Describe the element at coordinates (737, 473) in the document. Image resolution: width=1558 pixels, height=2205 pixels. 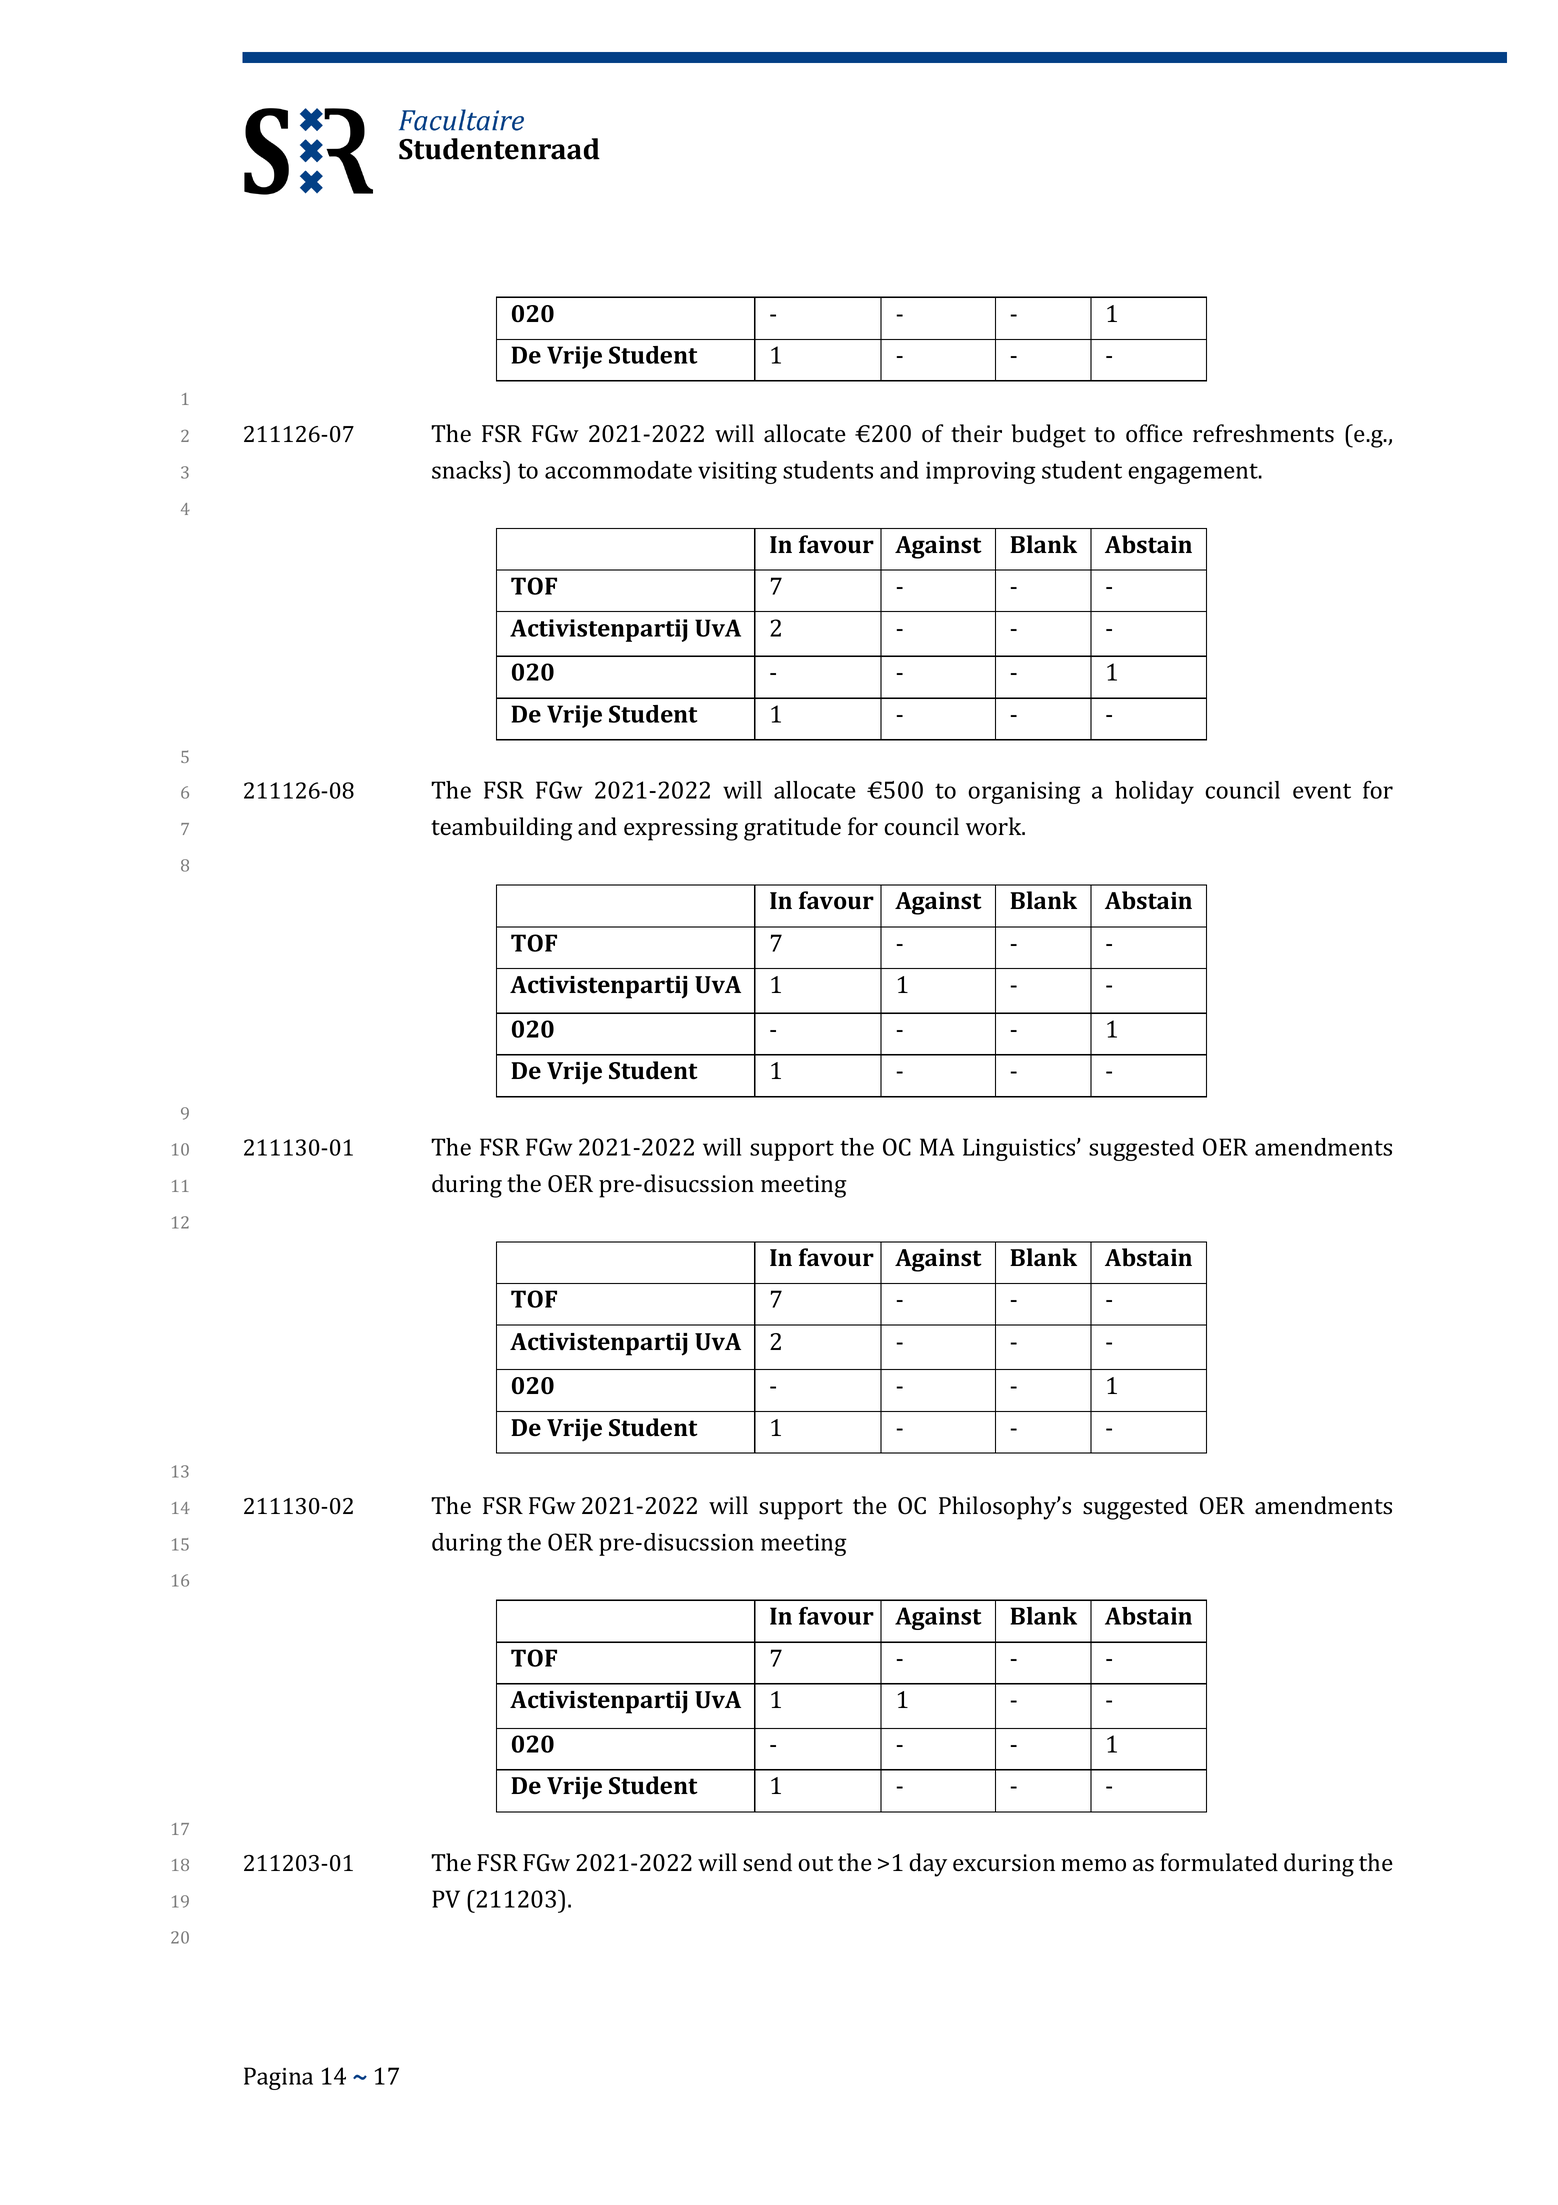
I see `visiting` at that location.
